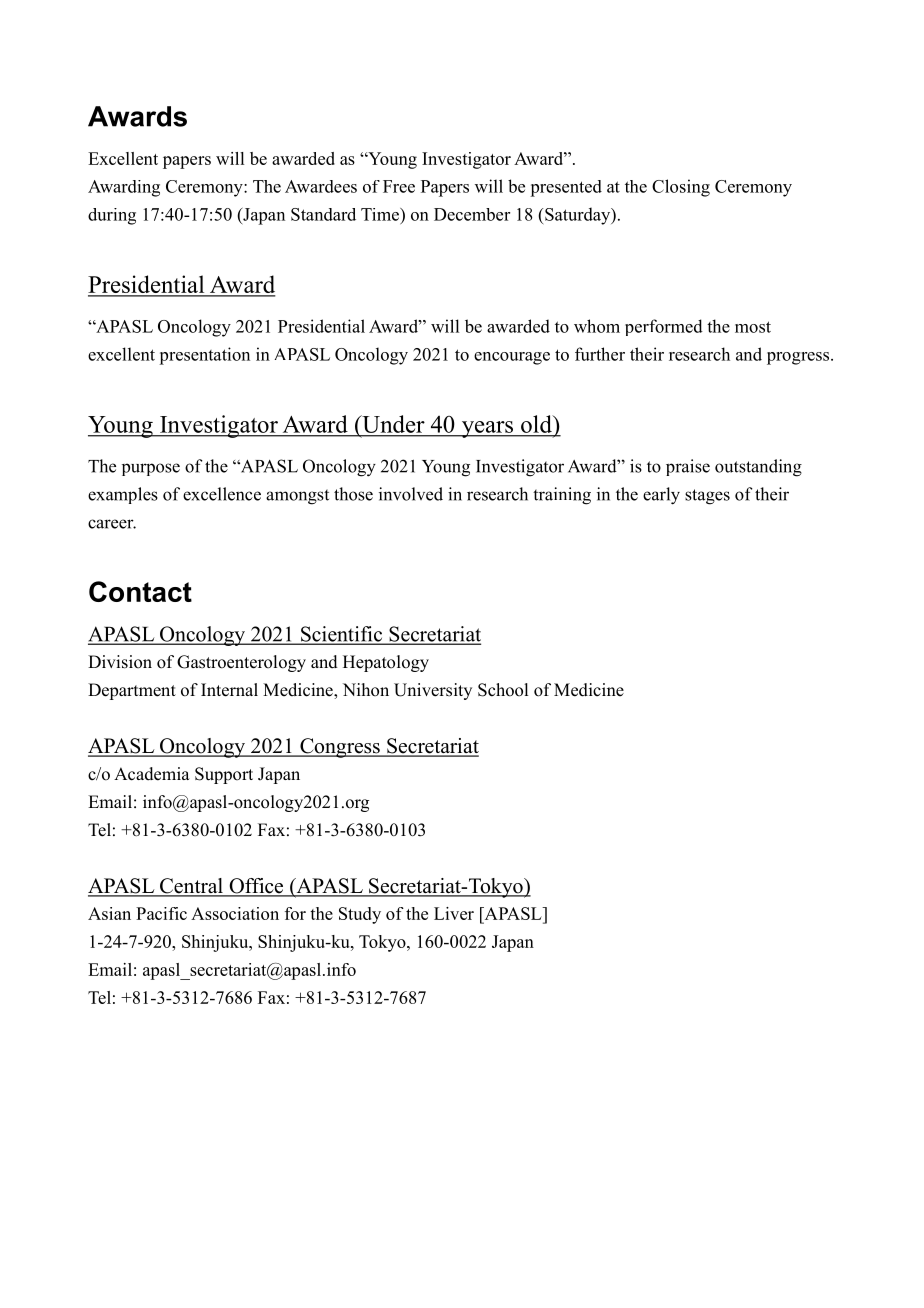 The image size is (924, 1308). Describe the element at coordinates (229, 690) in the screenshot. I see `Internal` at that location.
